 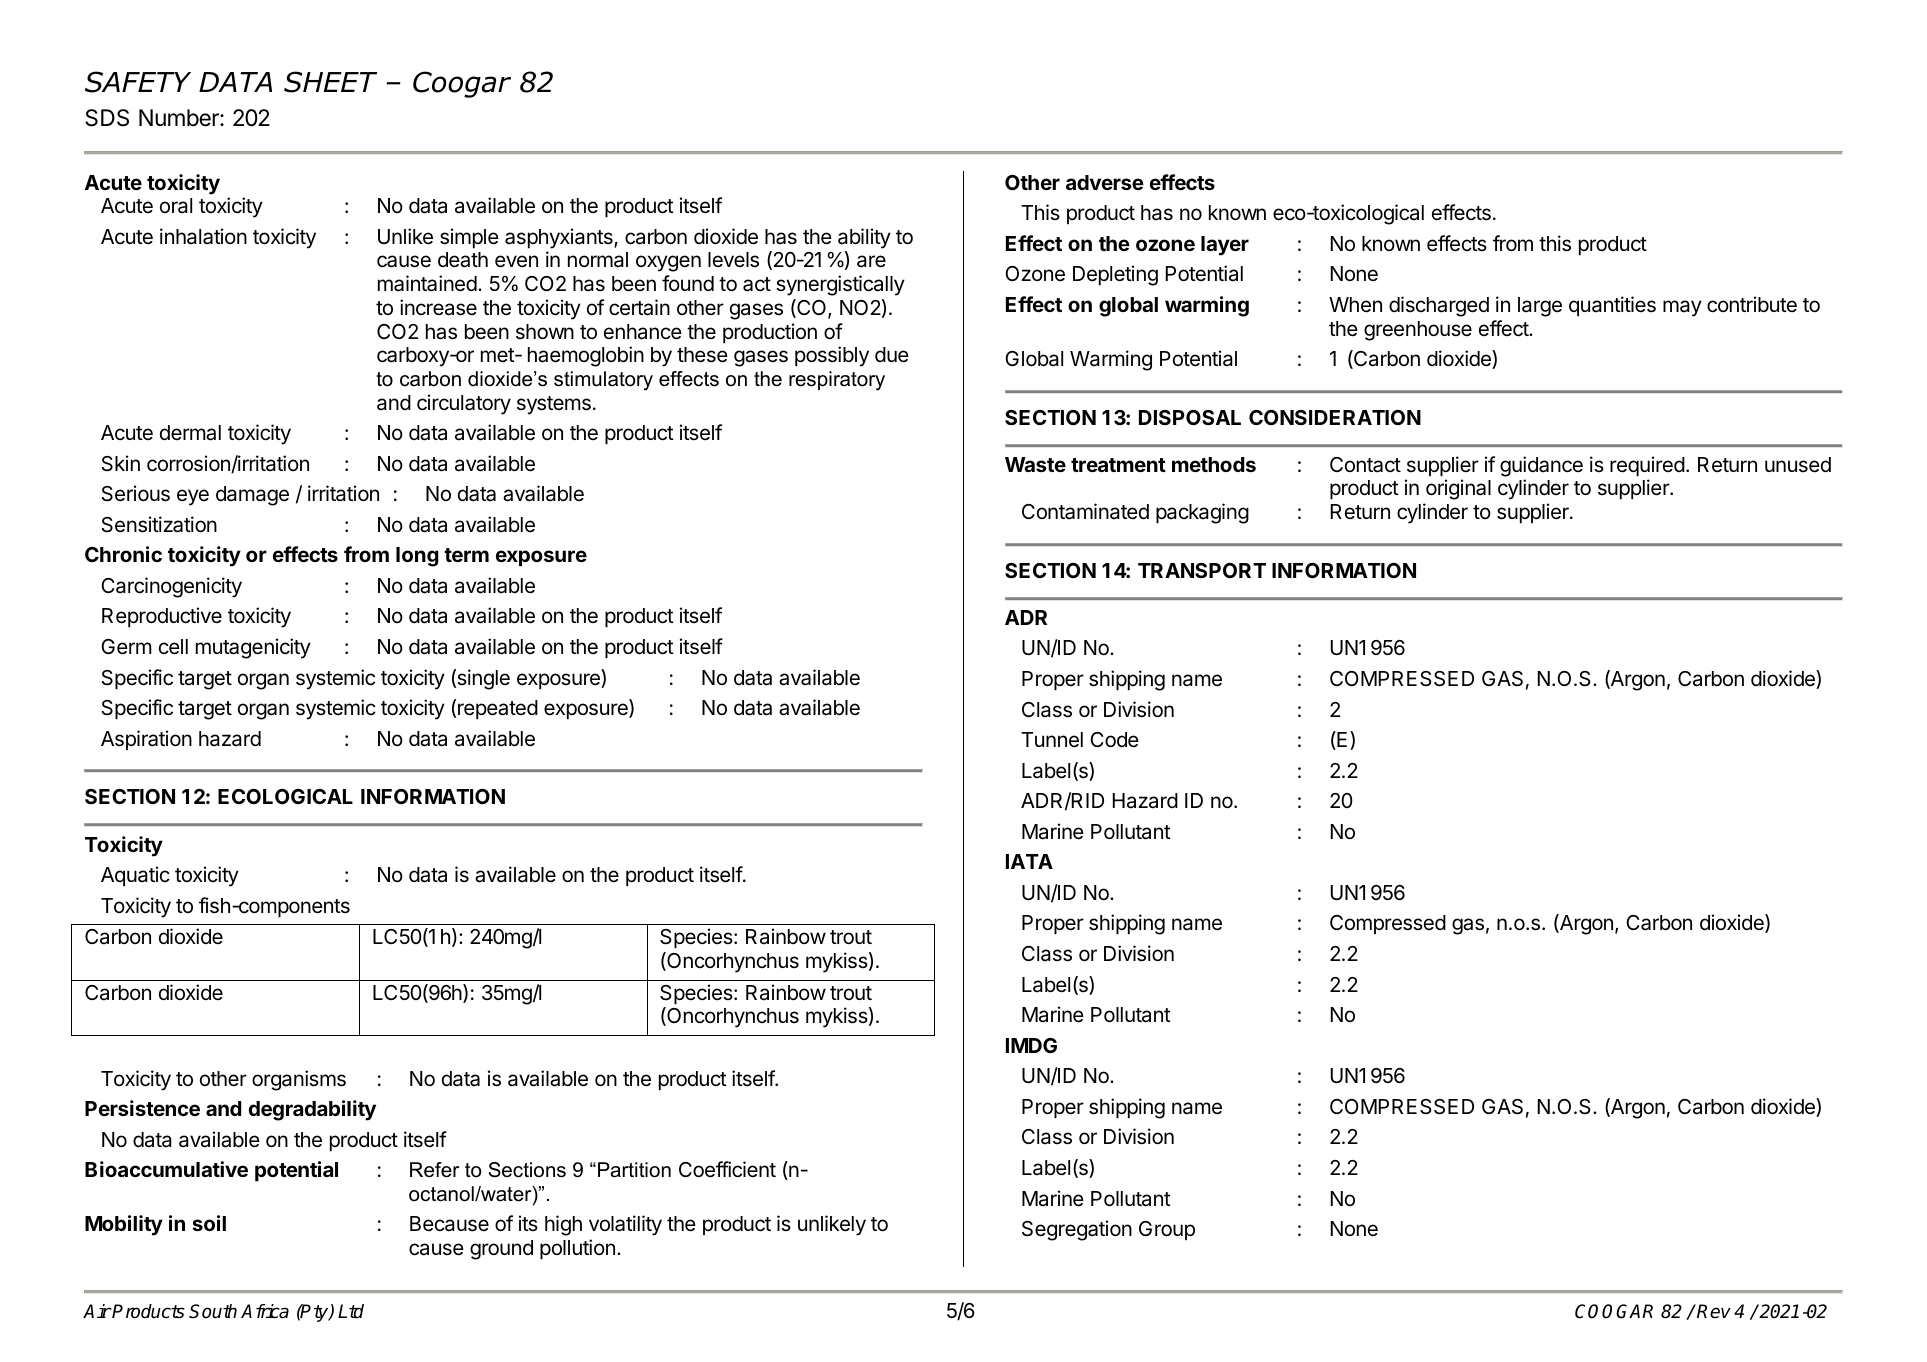 I want to click on Africa, so click(x=265, y=1311).
